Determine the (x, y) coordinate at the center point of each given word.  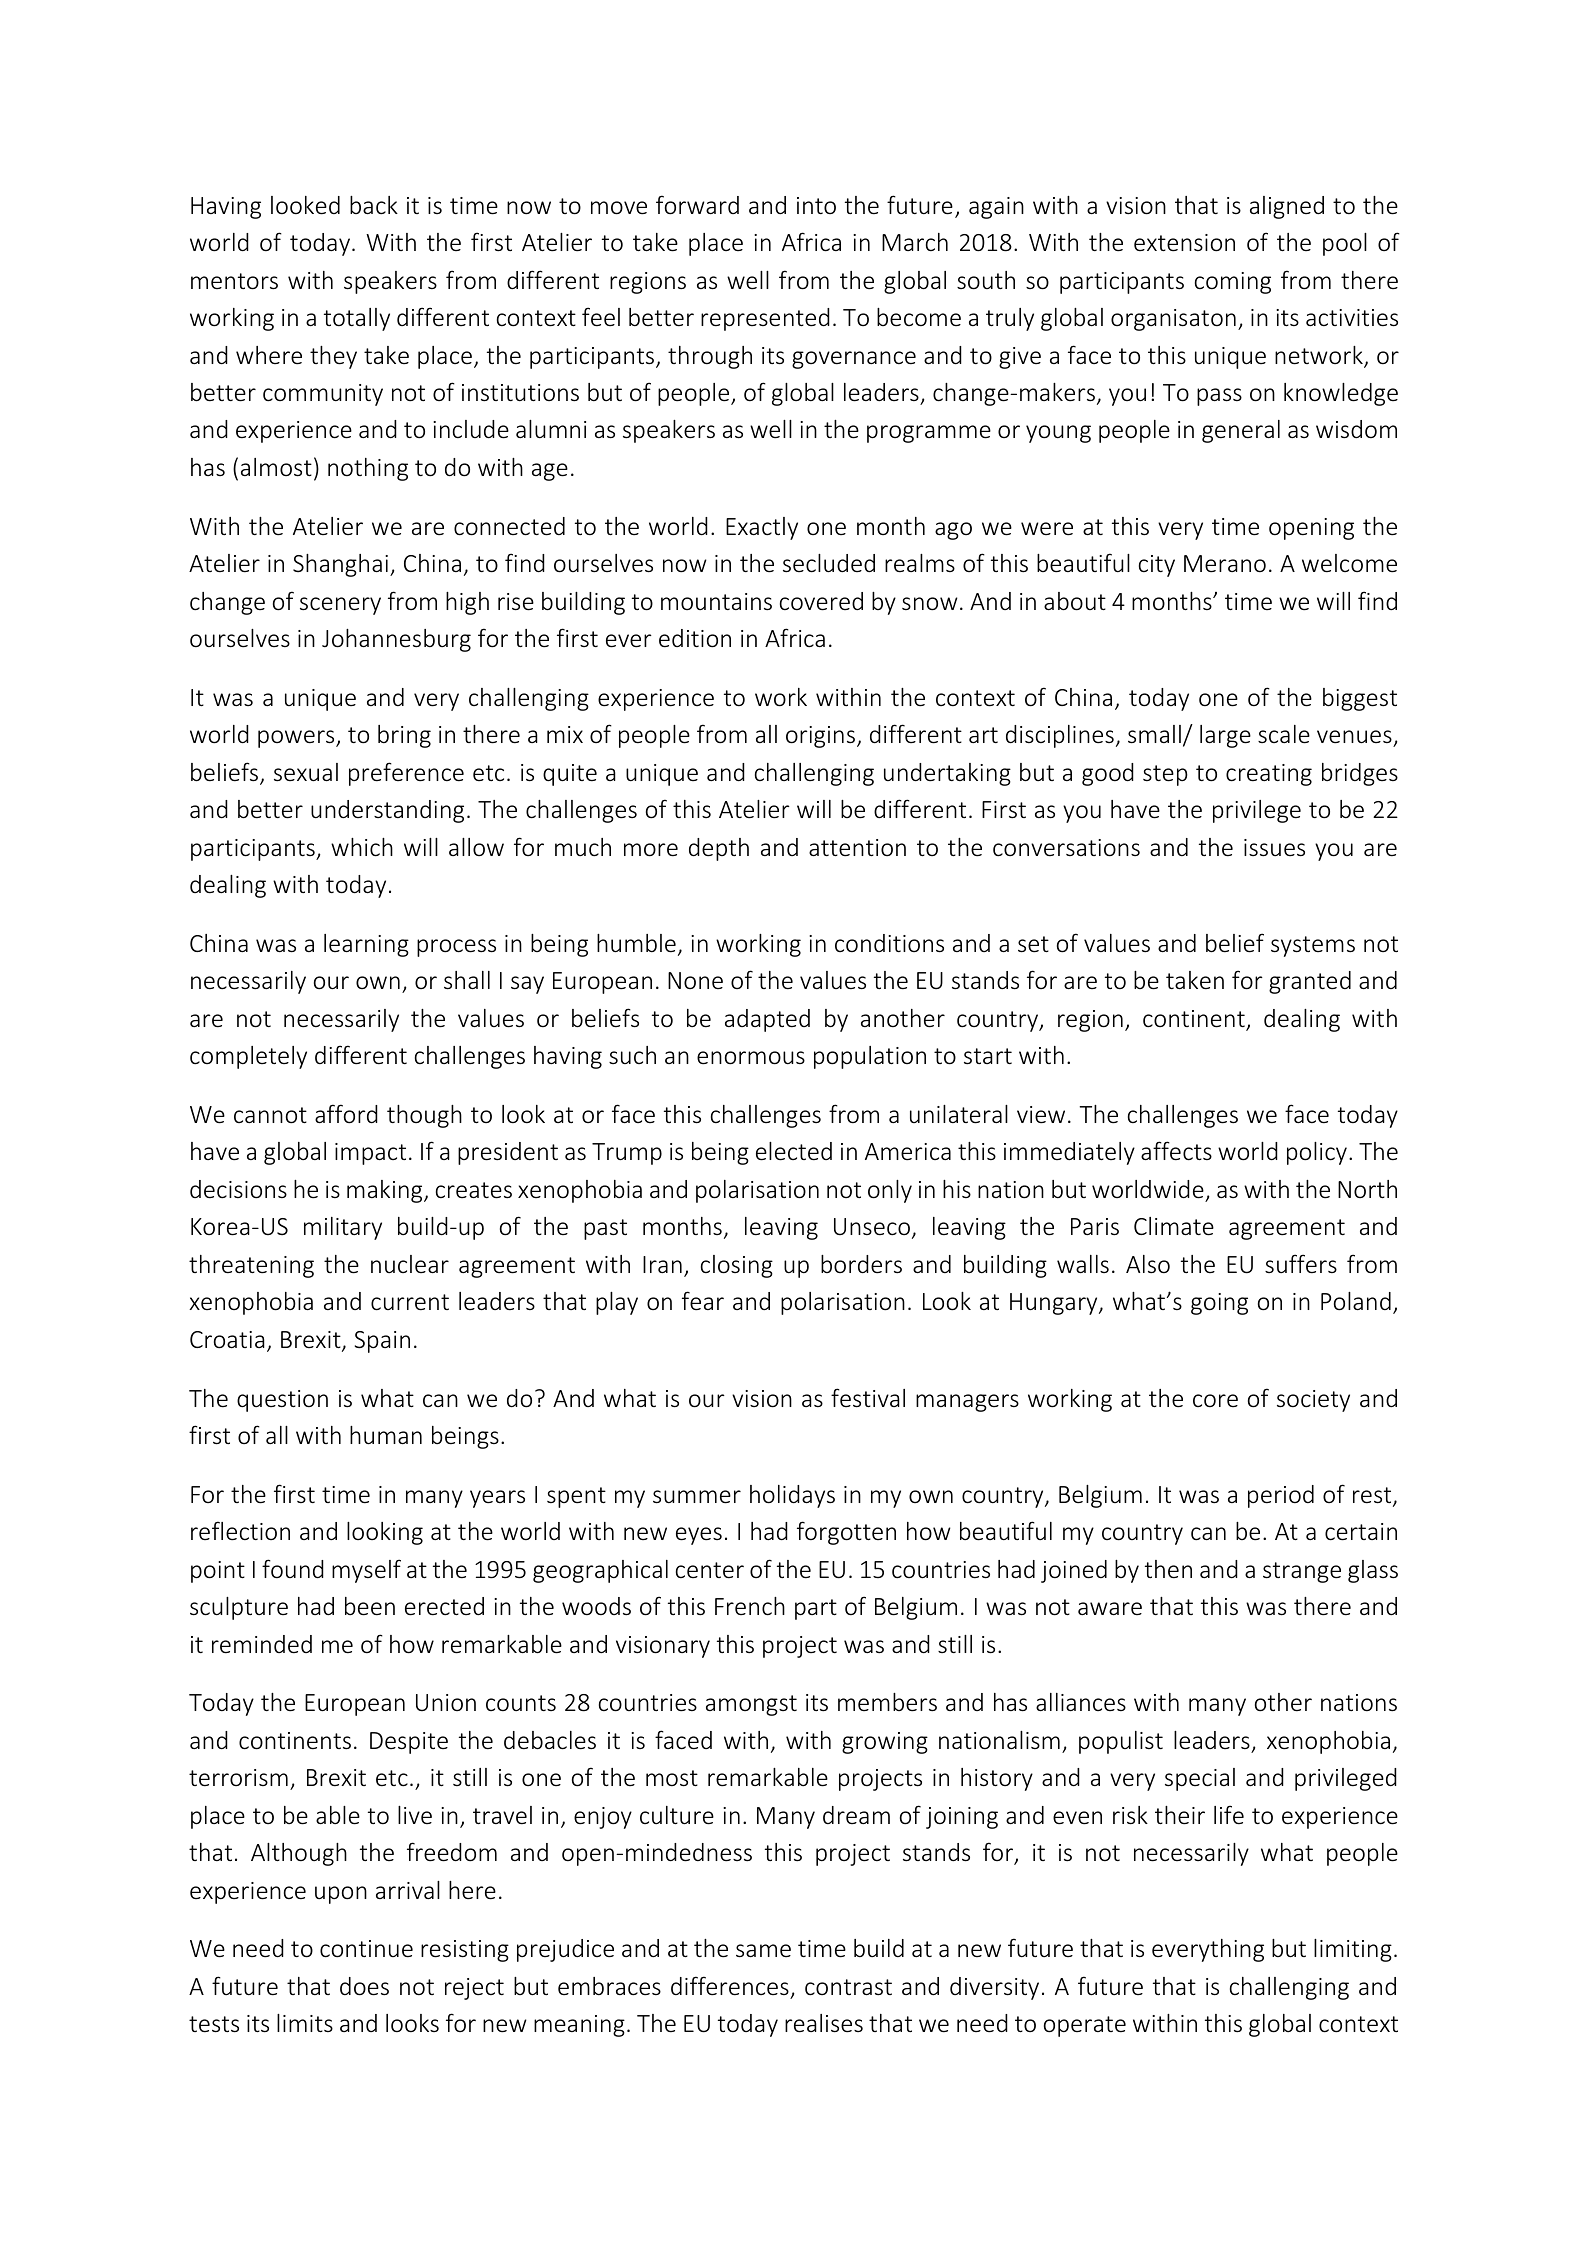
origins (820, 737)
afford (346, 1114)
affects (1176, 1151)
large (1225, 736)
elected (794, 1151)
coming (1233, 283)
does (364, 1986)
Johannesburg (396, 640)
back (374, 205)
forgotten (846, 1533)
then (1168, 1569)
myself (366, 1571)
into (816, 205)
